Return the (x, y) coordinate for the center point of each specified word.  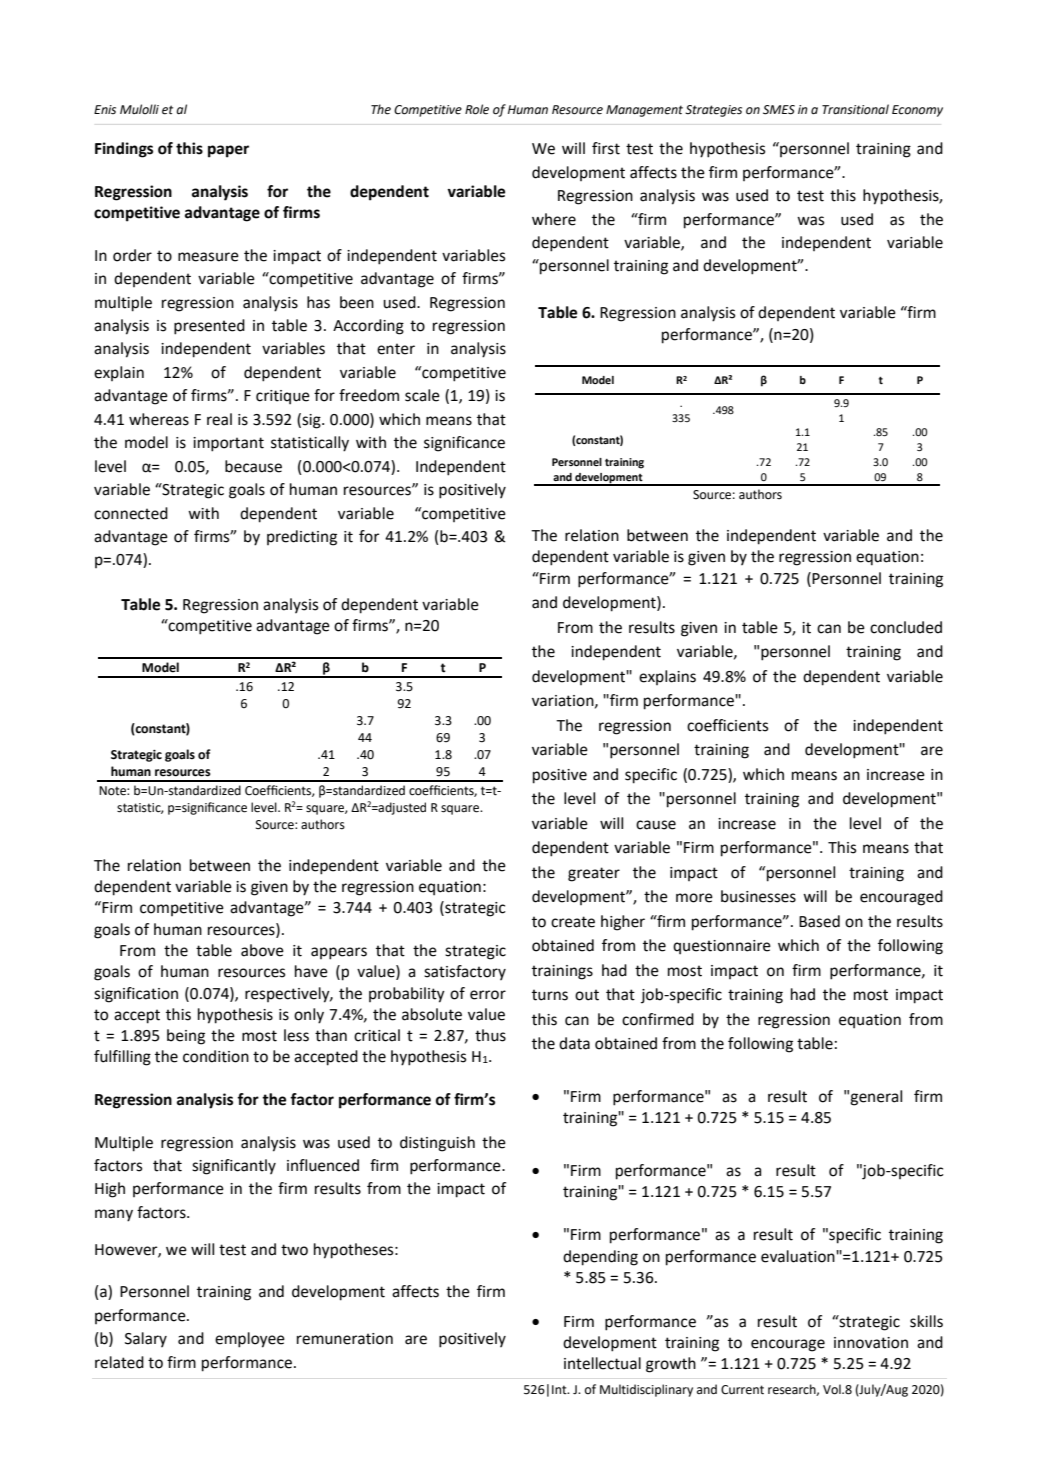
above (262, 950)
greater (594, 874)
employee (250, 1340)
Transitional (855, 109)
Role (477, 109)
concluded (906, 627)
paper (228, 151)
